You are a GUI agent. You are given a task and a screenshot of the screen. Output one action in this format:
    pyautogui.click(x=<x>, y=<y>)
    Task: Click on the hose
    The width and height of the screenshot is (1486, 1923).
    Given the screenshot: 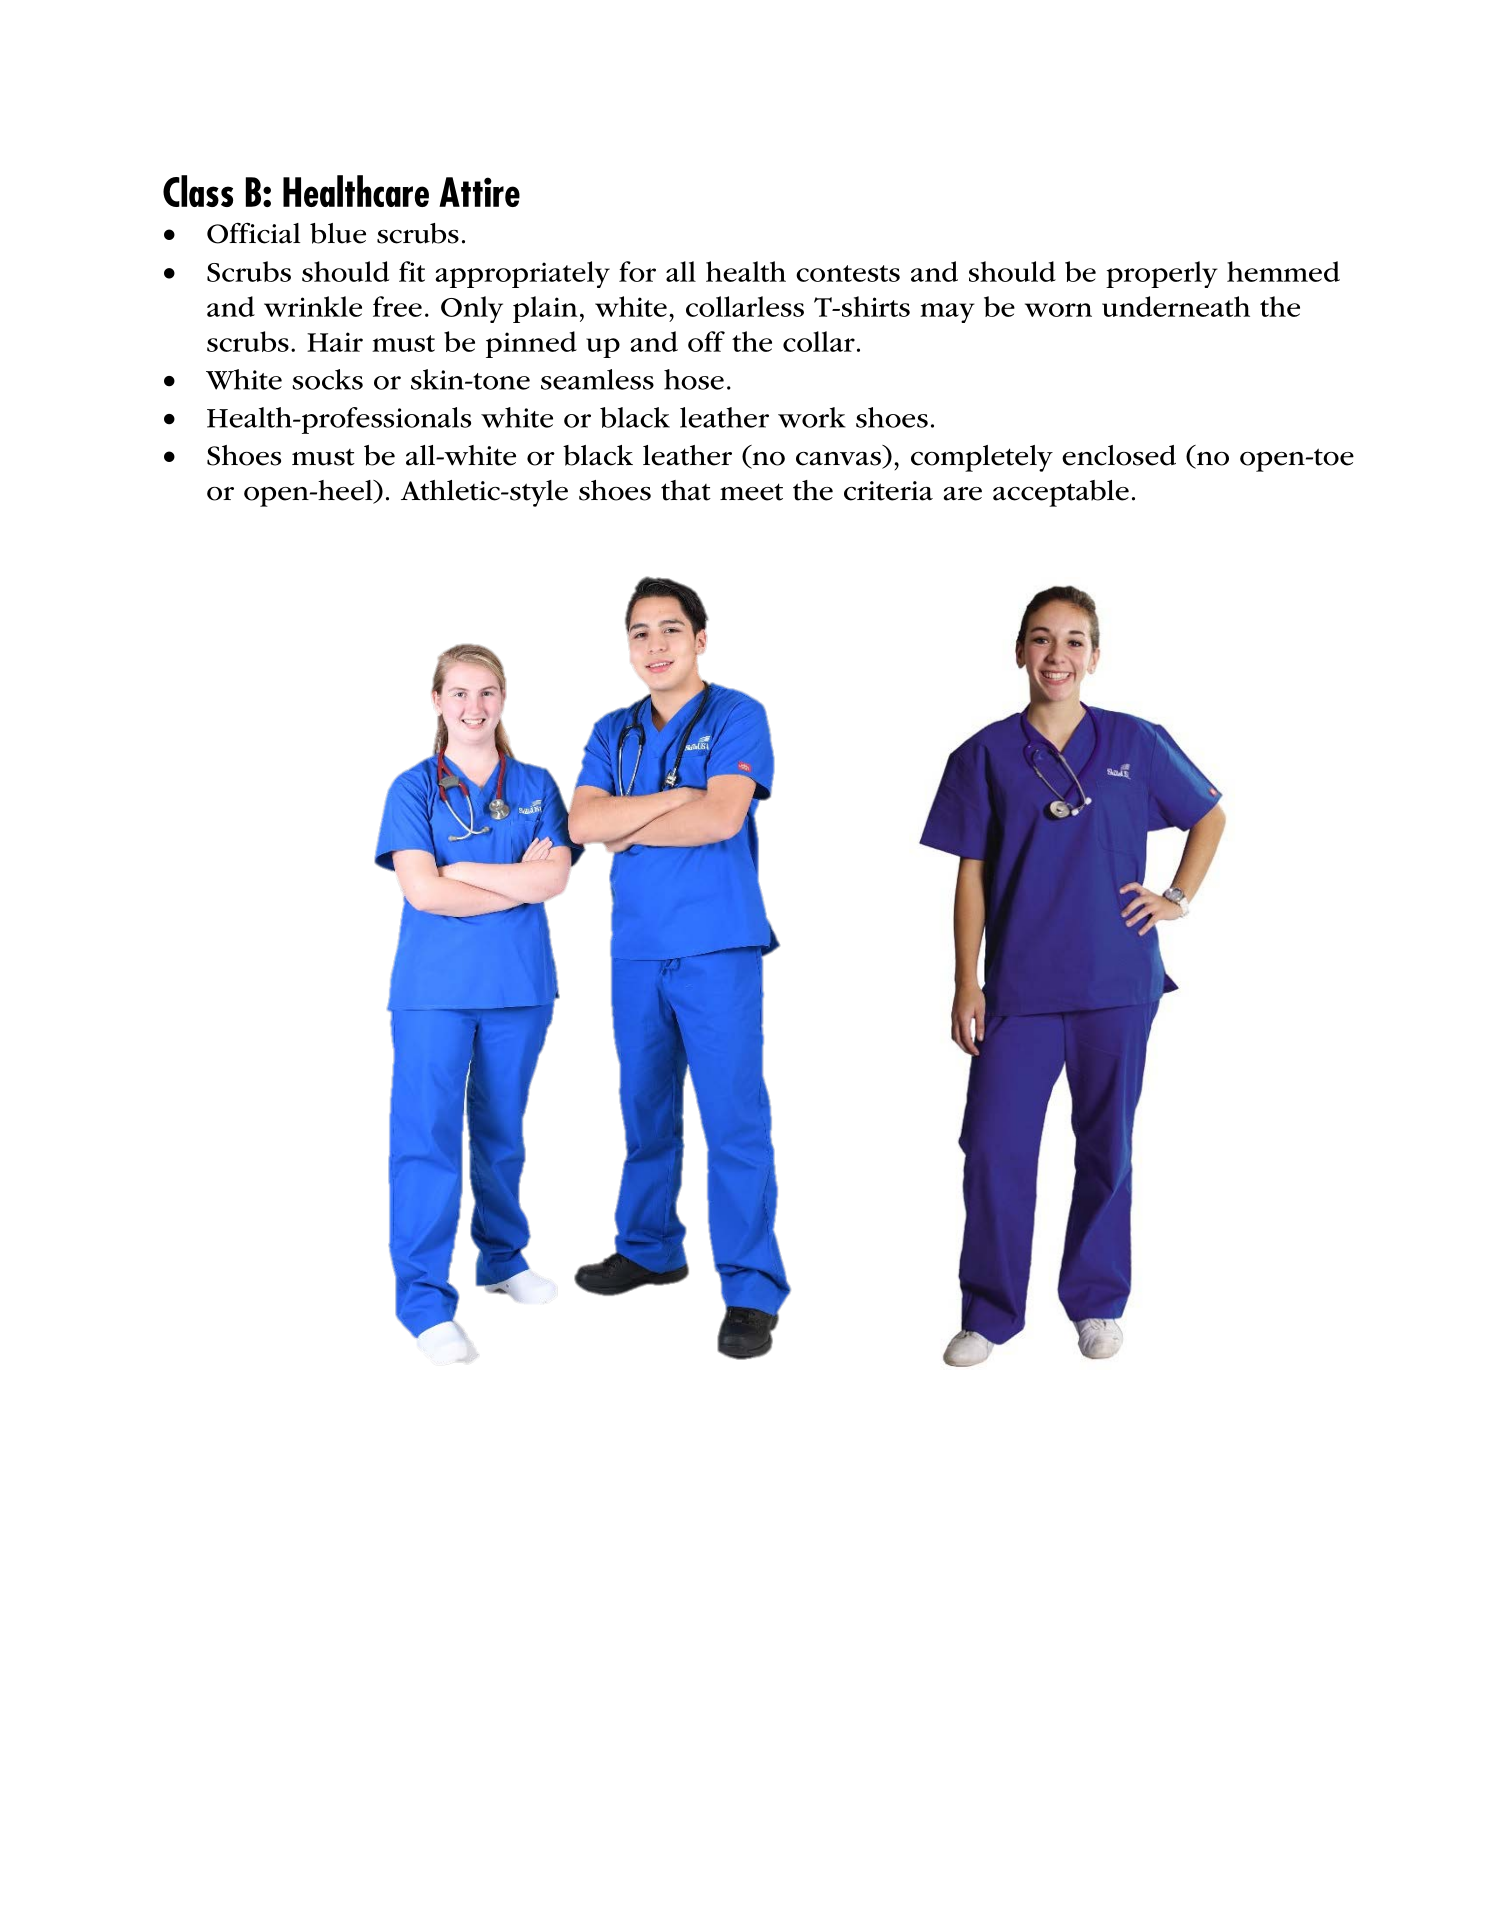 What is the action you would take?
    pyautogui.click(x=694, y=379)
